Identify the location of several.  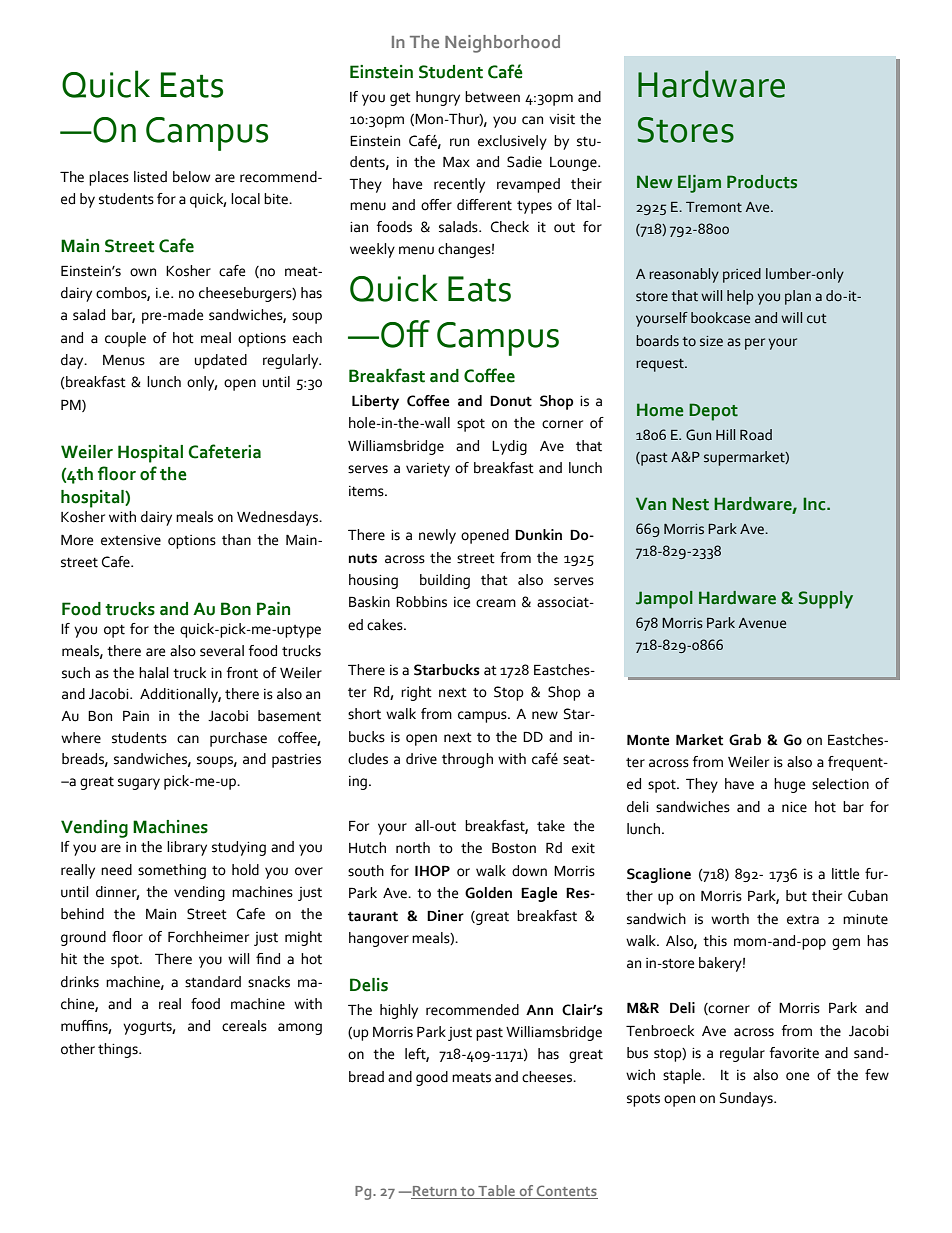
(222, 651).
